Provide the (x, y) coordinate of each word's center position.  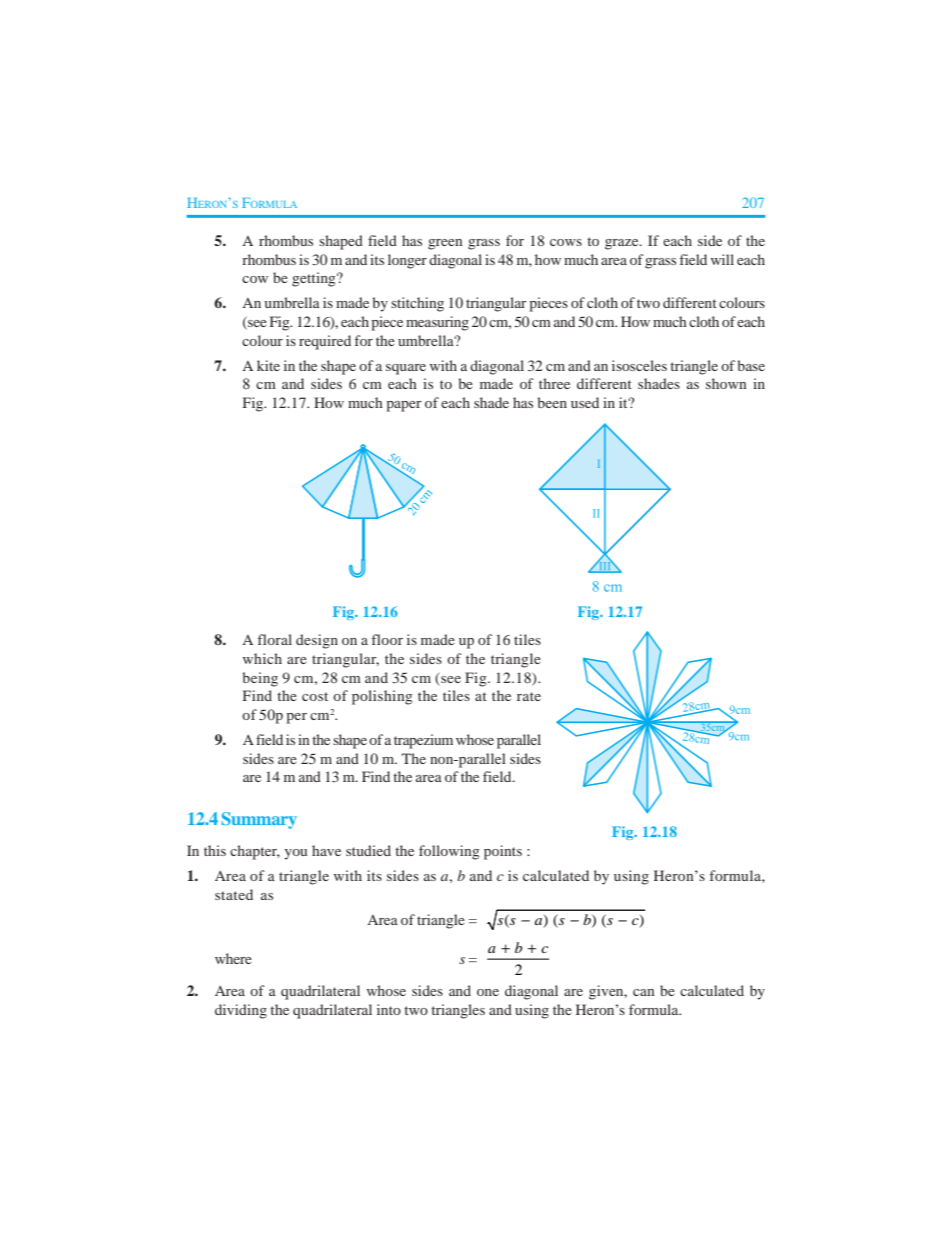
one (488, 992)
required (325, 342)
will (722, 259)
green (445, 244)
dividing (241, 1011)
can (644, 992)
